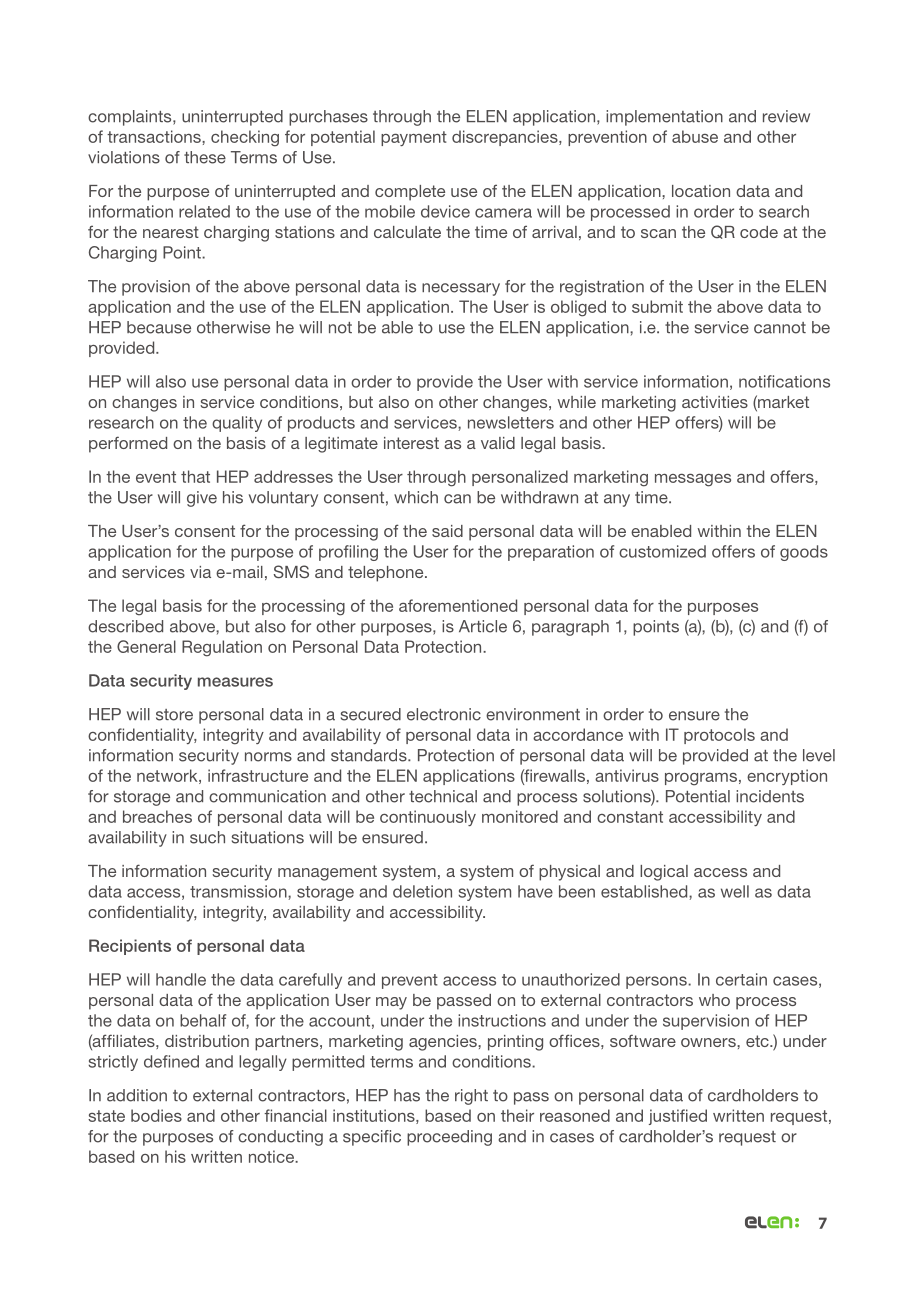 The height and width of the page is (1308, 924). What do you see at coordinates (444, 714) in the page?
I see `electronic` at bounding box center [444, 714].
